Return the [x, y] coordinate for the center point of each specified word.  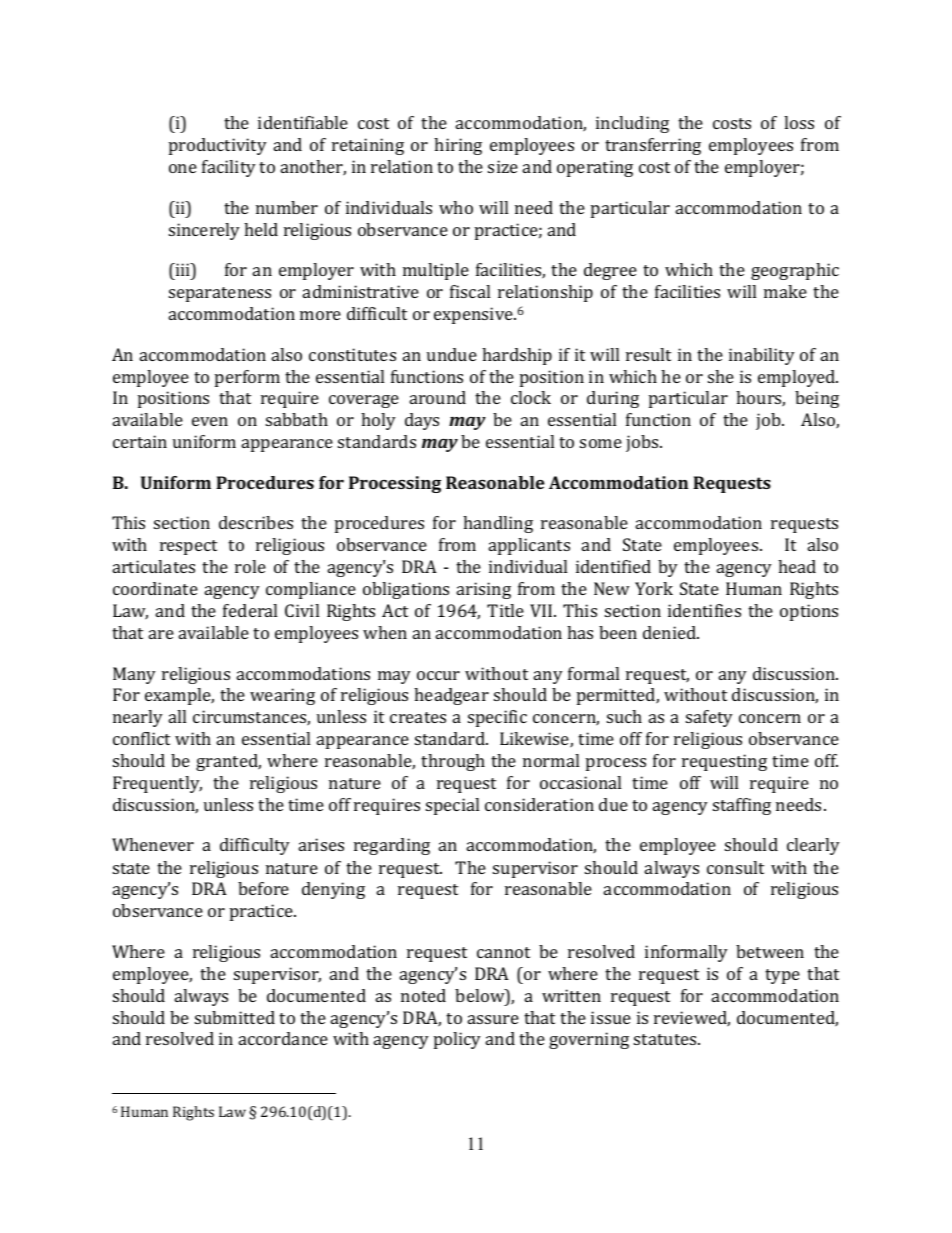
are [161, 634]
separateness [220, 294]
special [452, 806]
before [263, 888]
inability [762, 356]
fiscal [470, 291]
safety [709, 718]
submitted [235, 1017]
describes [256, 522]
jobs [643, 443]
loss [799, 122]
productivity [218, 146]
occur [438, 675]
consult [735, 867]
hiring [458, 146]
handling [498, 524]
